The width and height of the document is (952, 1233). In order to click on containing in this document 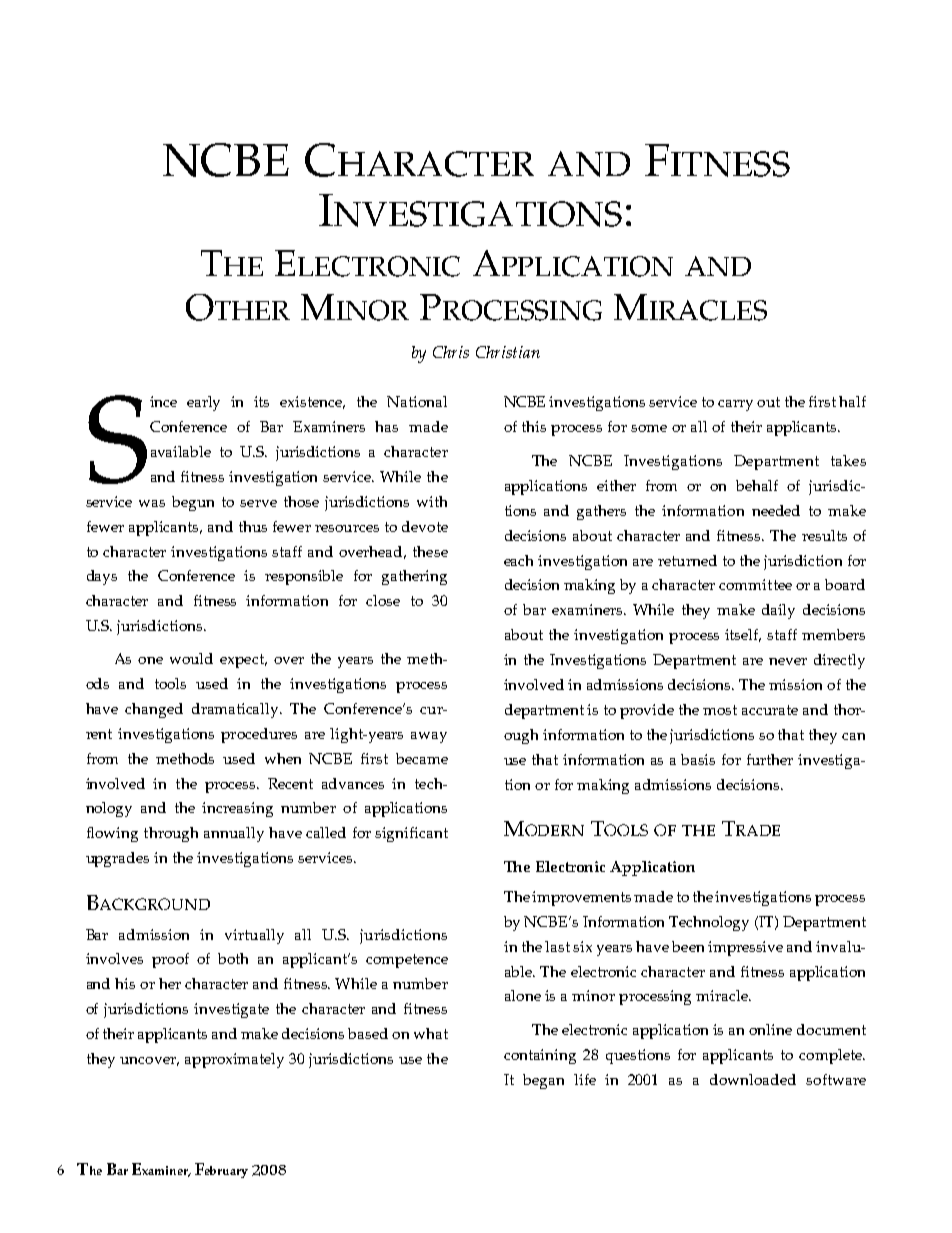, I will do `click(540, 1056)`.
